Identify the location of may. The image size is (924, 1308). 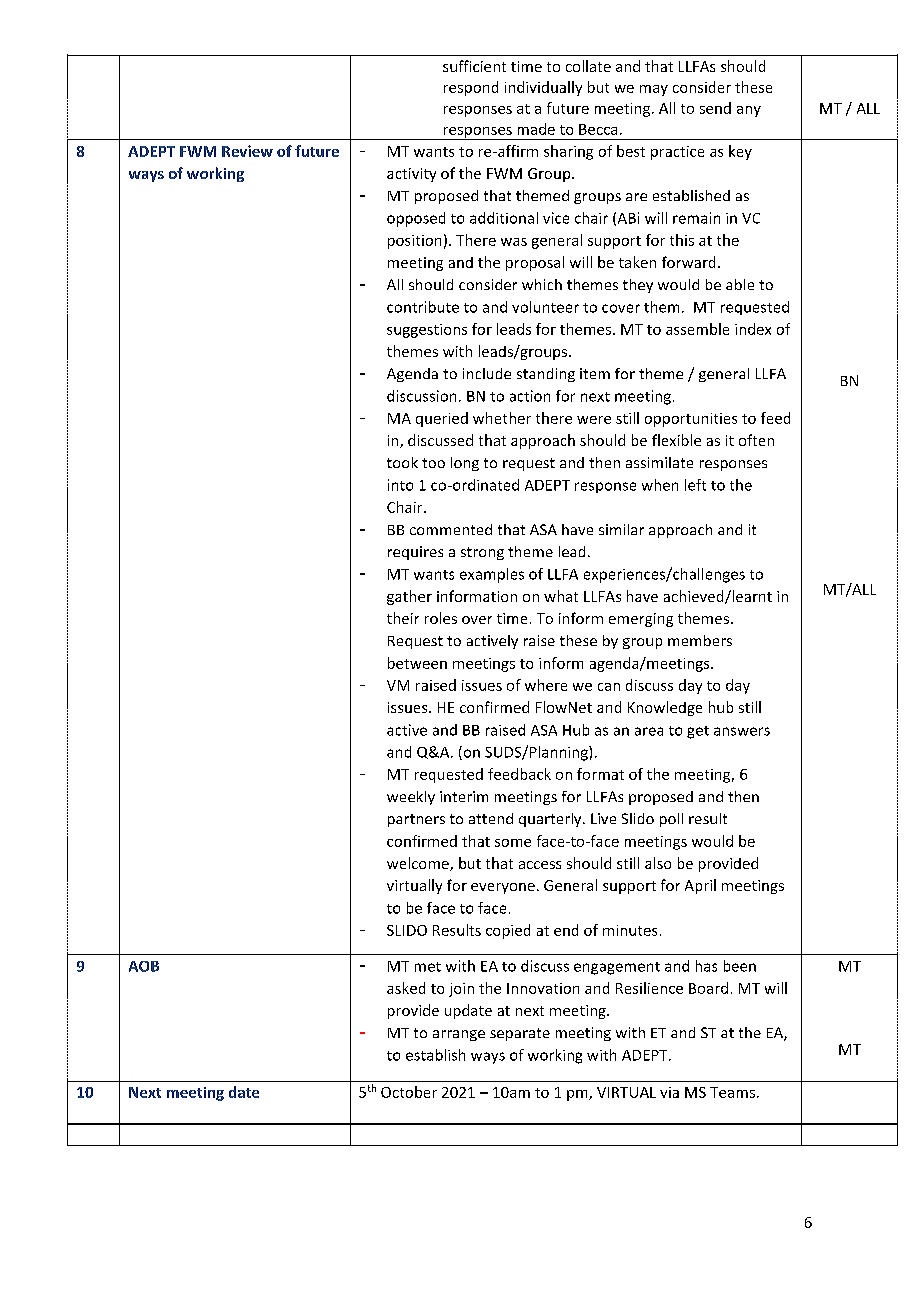
(654, 90).
